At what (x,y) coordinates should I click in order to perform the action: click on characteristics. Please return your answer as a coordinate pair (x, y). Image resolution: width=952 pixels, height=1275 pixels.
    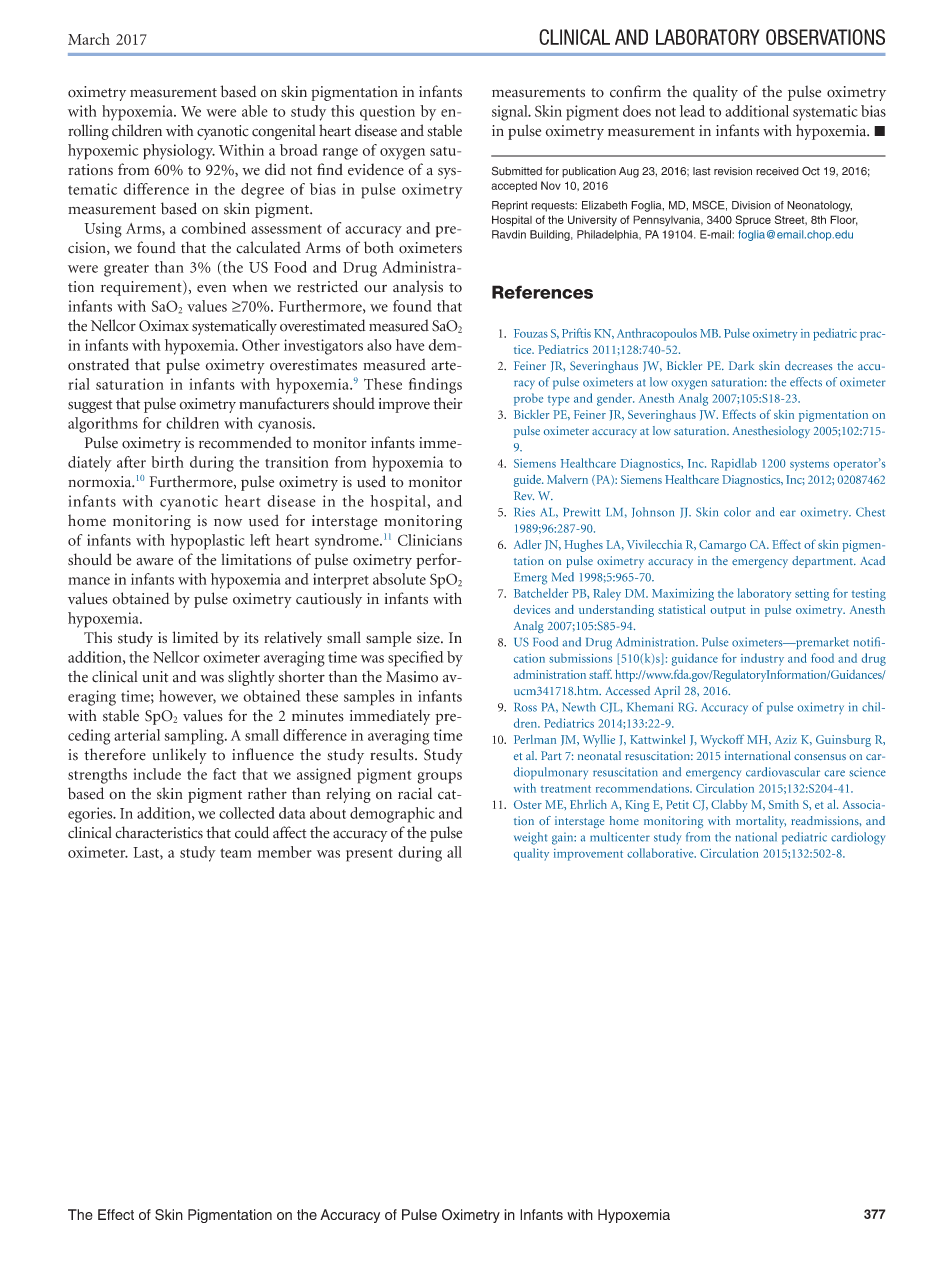
    Looking at the image, I should click on (159, 832).
